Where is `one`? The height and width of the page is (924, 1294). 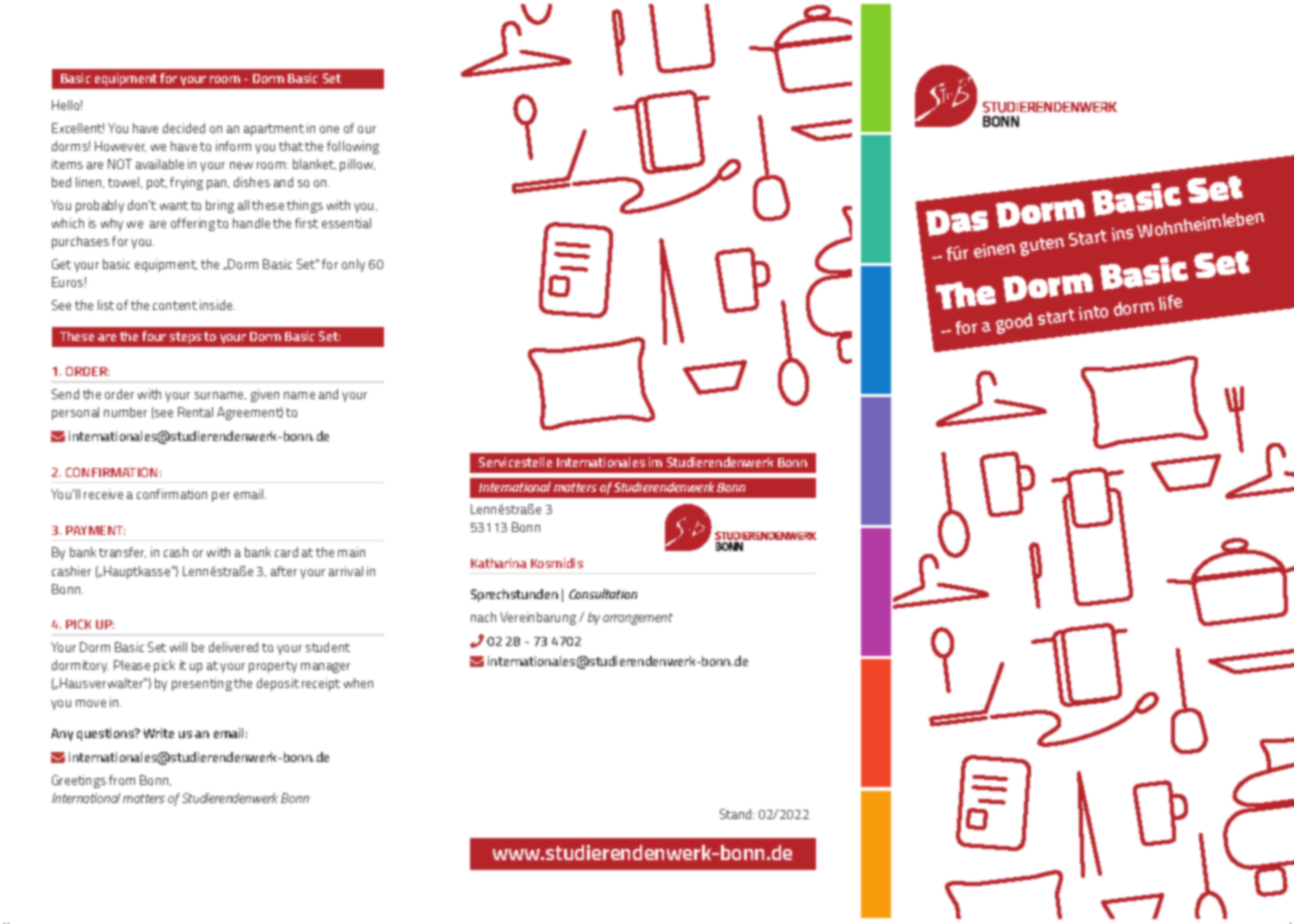
one is located at coordinates (329, 129).
